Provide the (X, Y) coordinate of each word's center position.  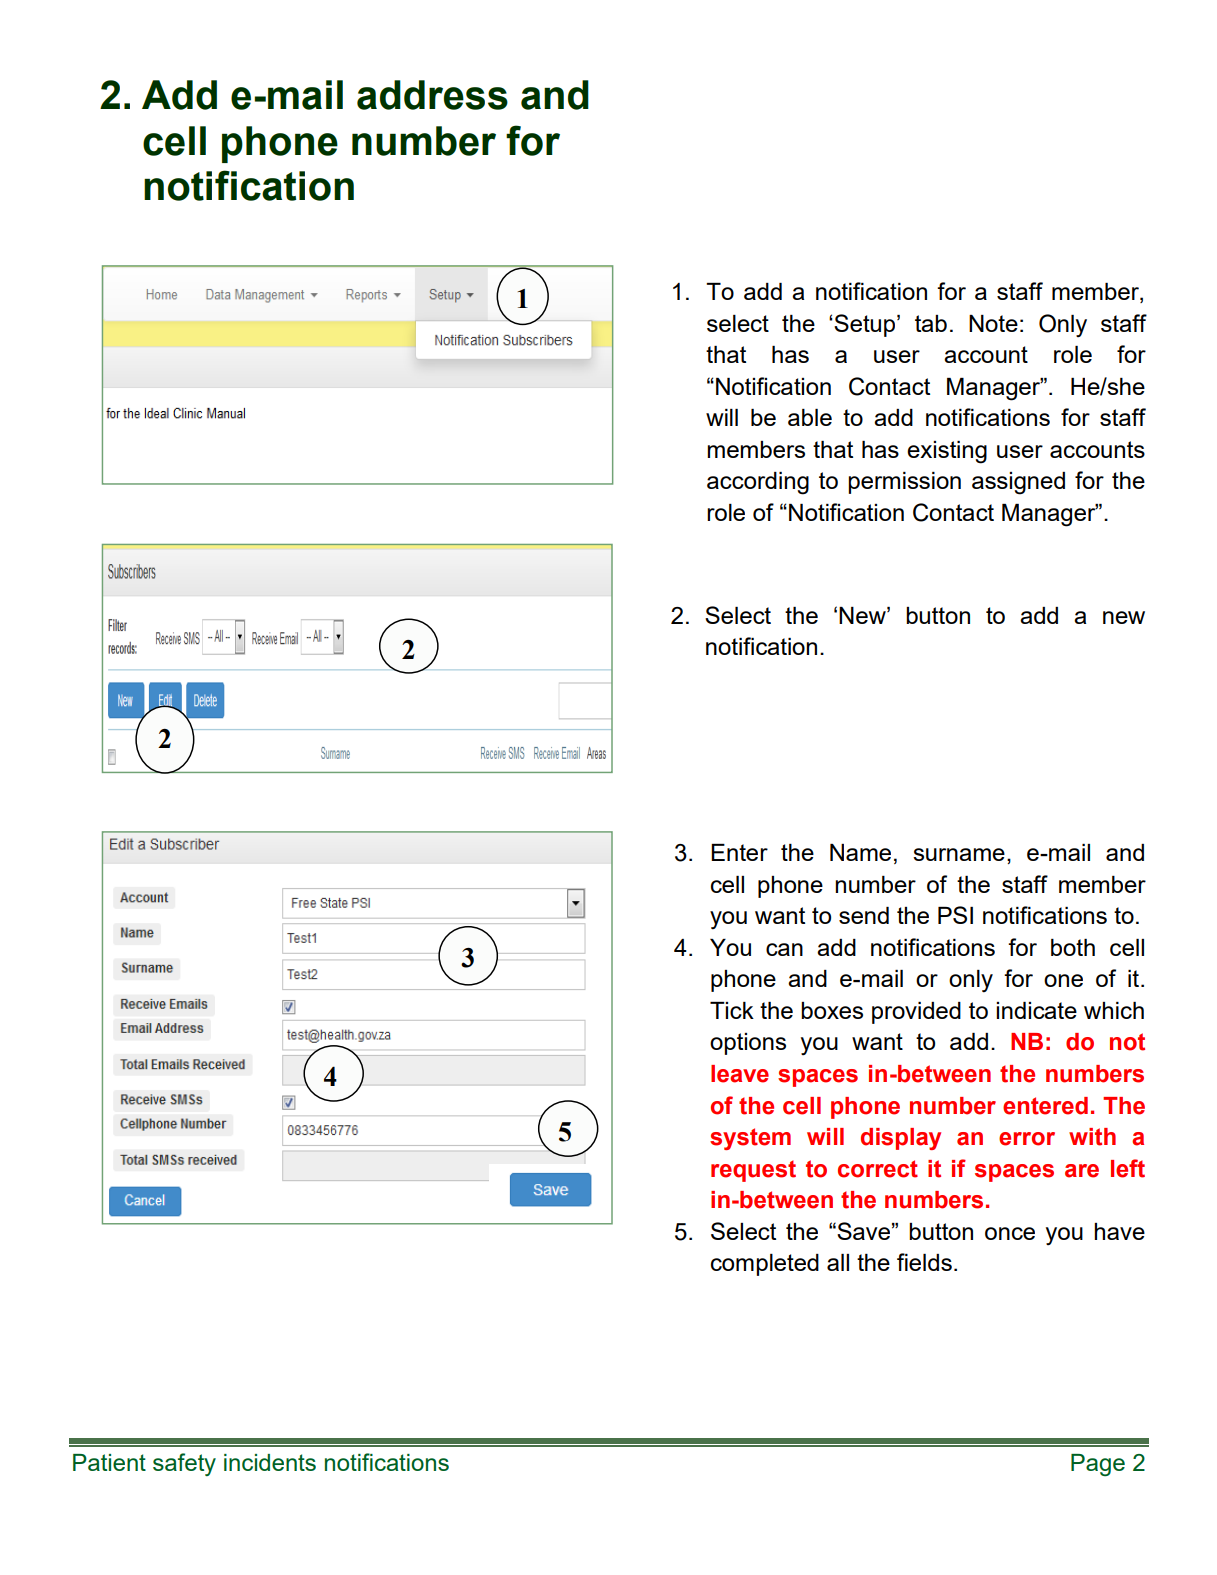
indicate (1036, 1010)
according (758, 483)
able (810, 417)
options (748, 1044)
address (432, 95)
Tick (732, 1010)
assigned (1018, 483)
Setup (866, 325)
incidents (270, 1462)
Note (993, 323)
